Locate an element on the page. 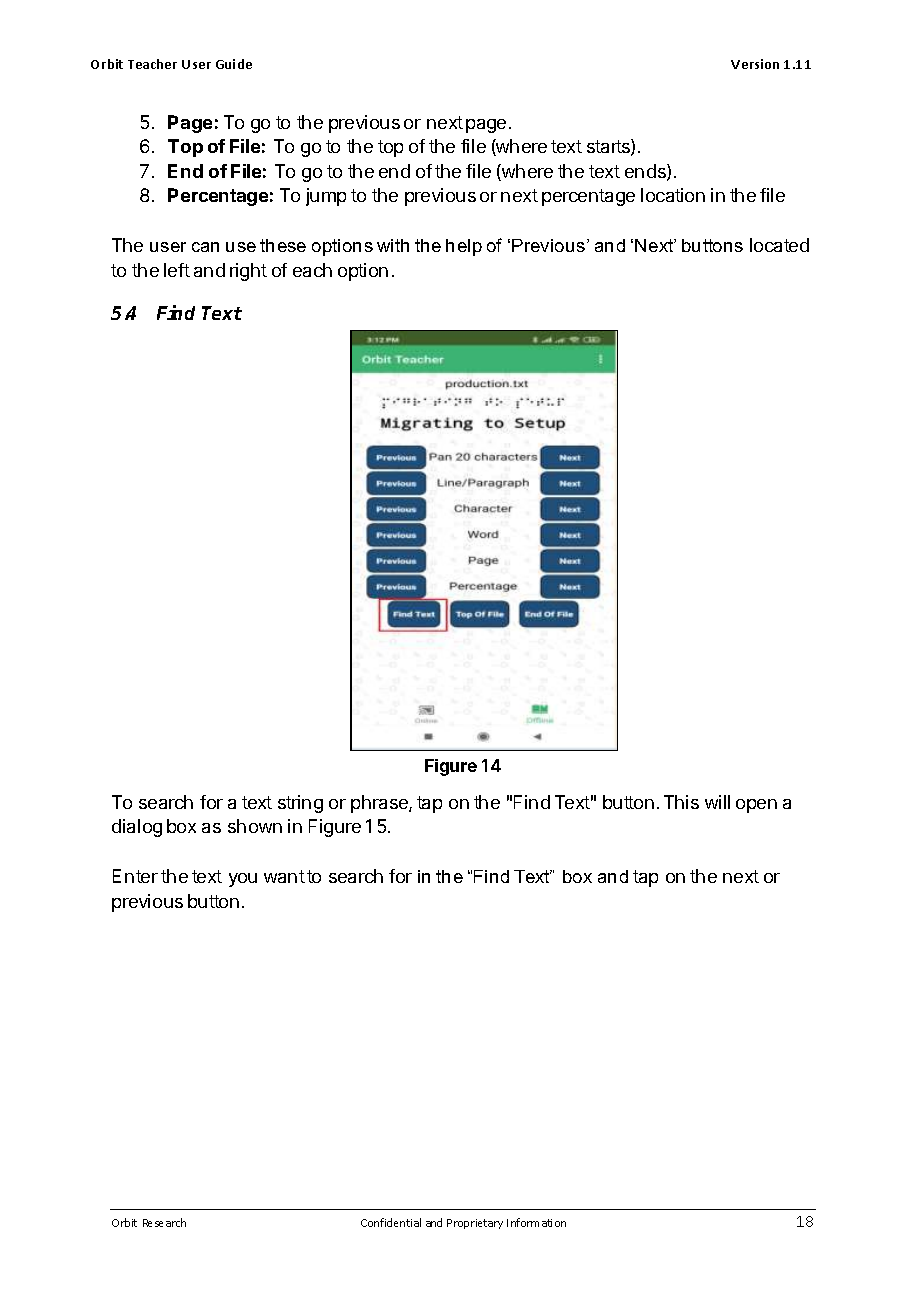 The width and height of the image is (924, 1308). Proprietary is located at coordinates (475, 1224).
